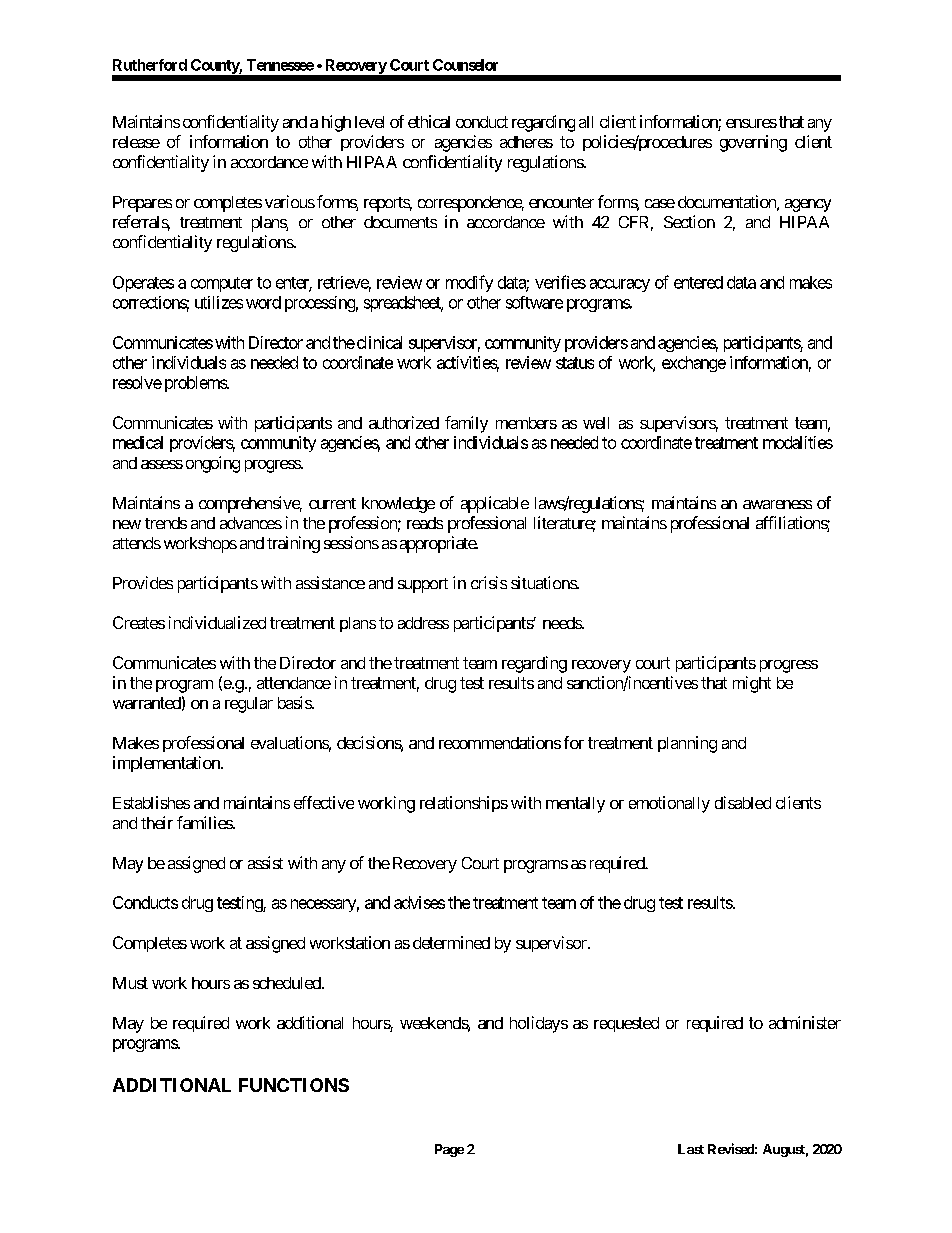  What do you see at coordinates (753, 143) in the screenshot?
I see `governing` at bounding box center [753, 143].
